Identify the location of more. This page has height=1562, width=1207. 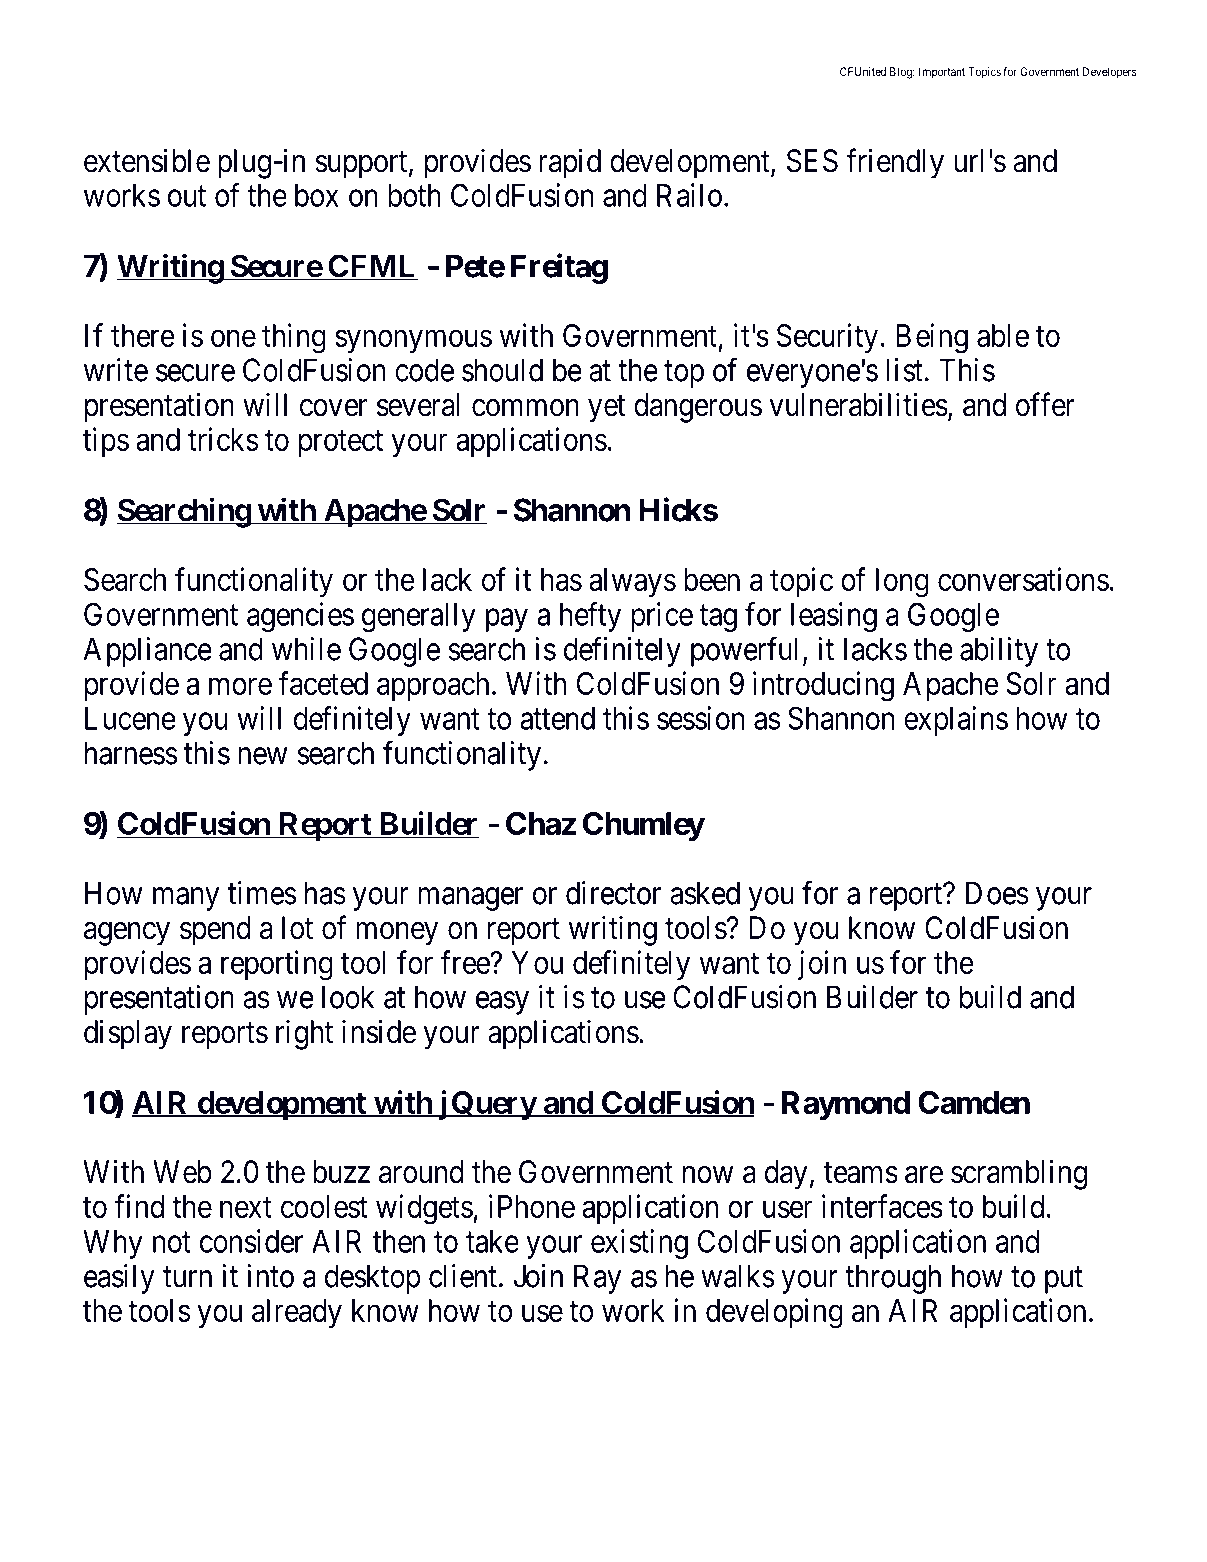
(240, 686).
